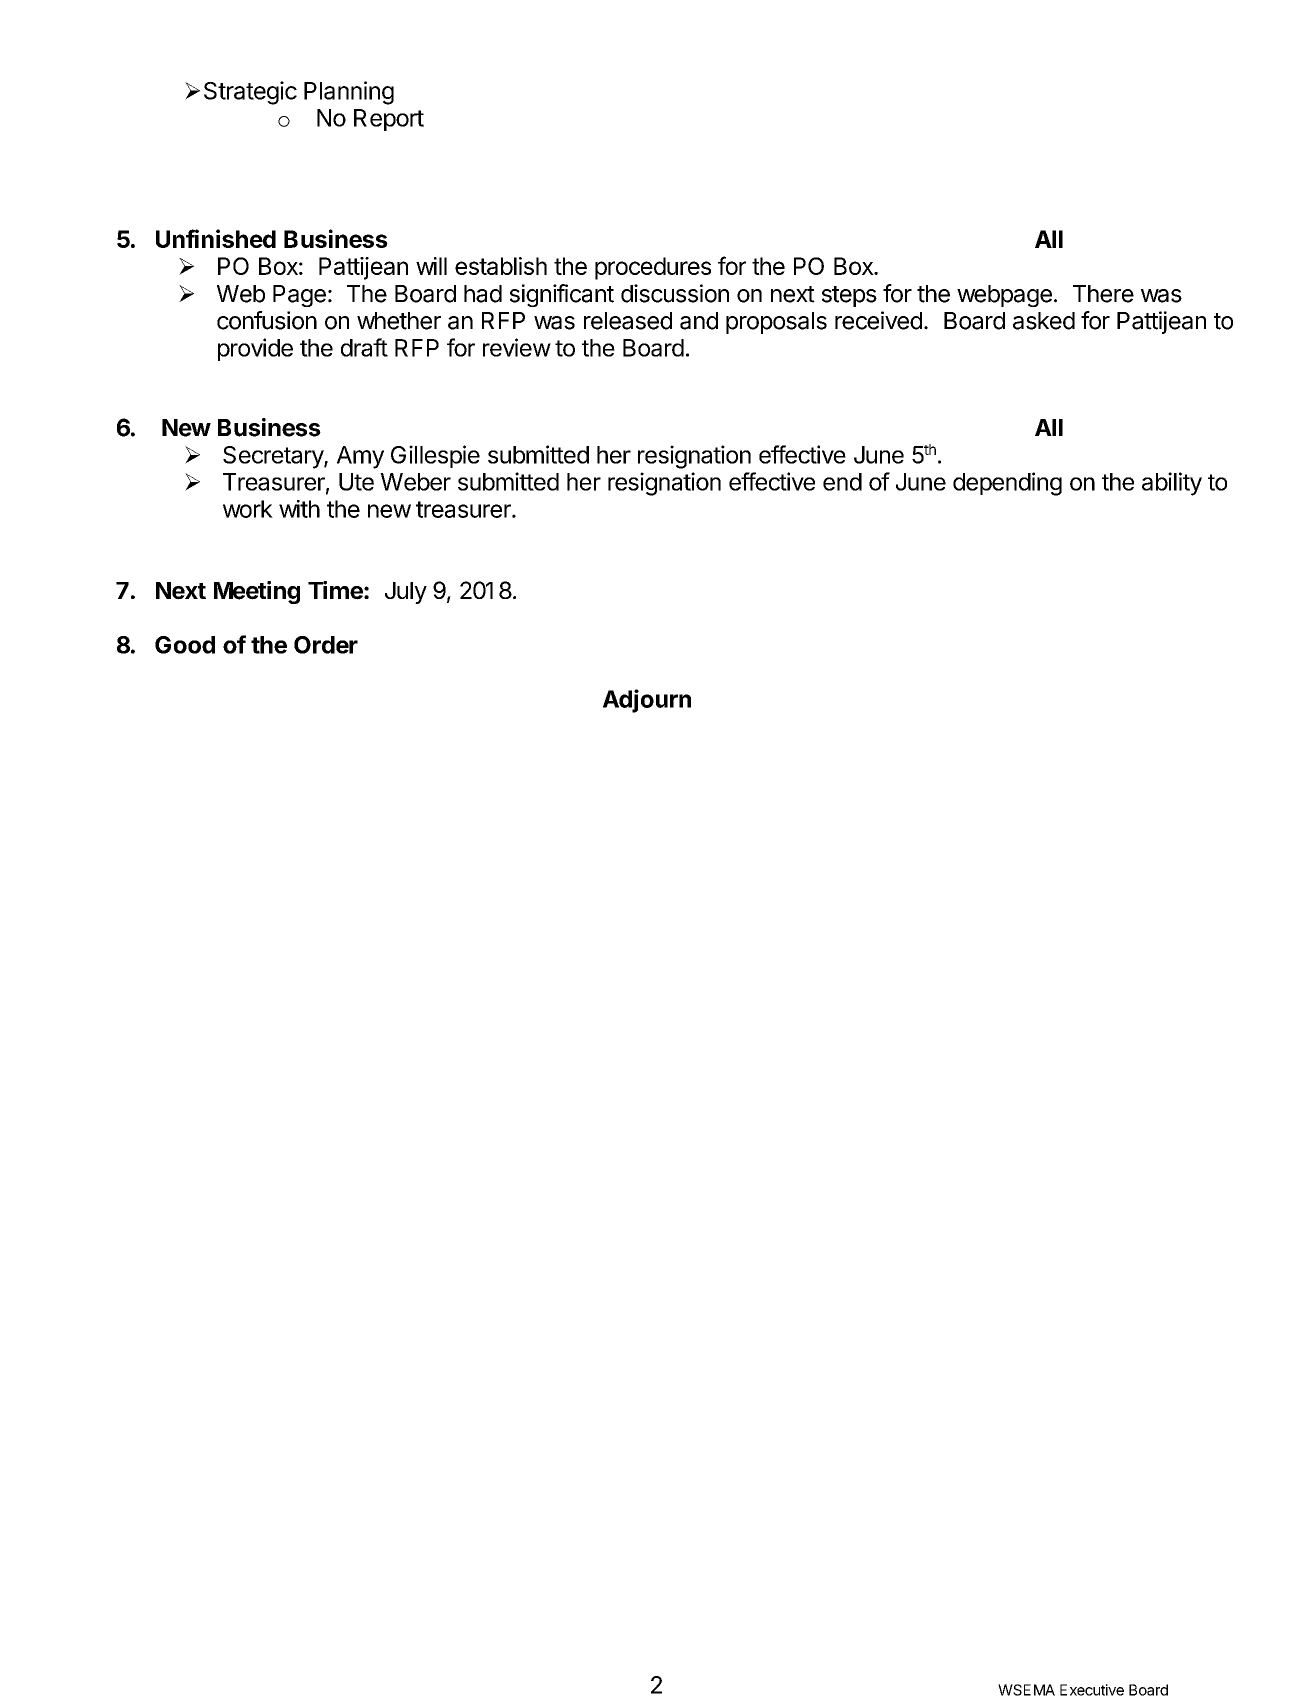  What do you see at coordinates (653, 268) in the screenshot?
I see `procedures` at bounding box center [653, 268].
